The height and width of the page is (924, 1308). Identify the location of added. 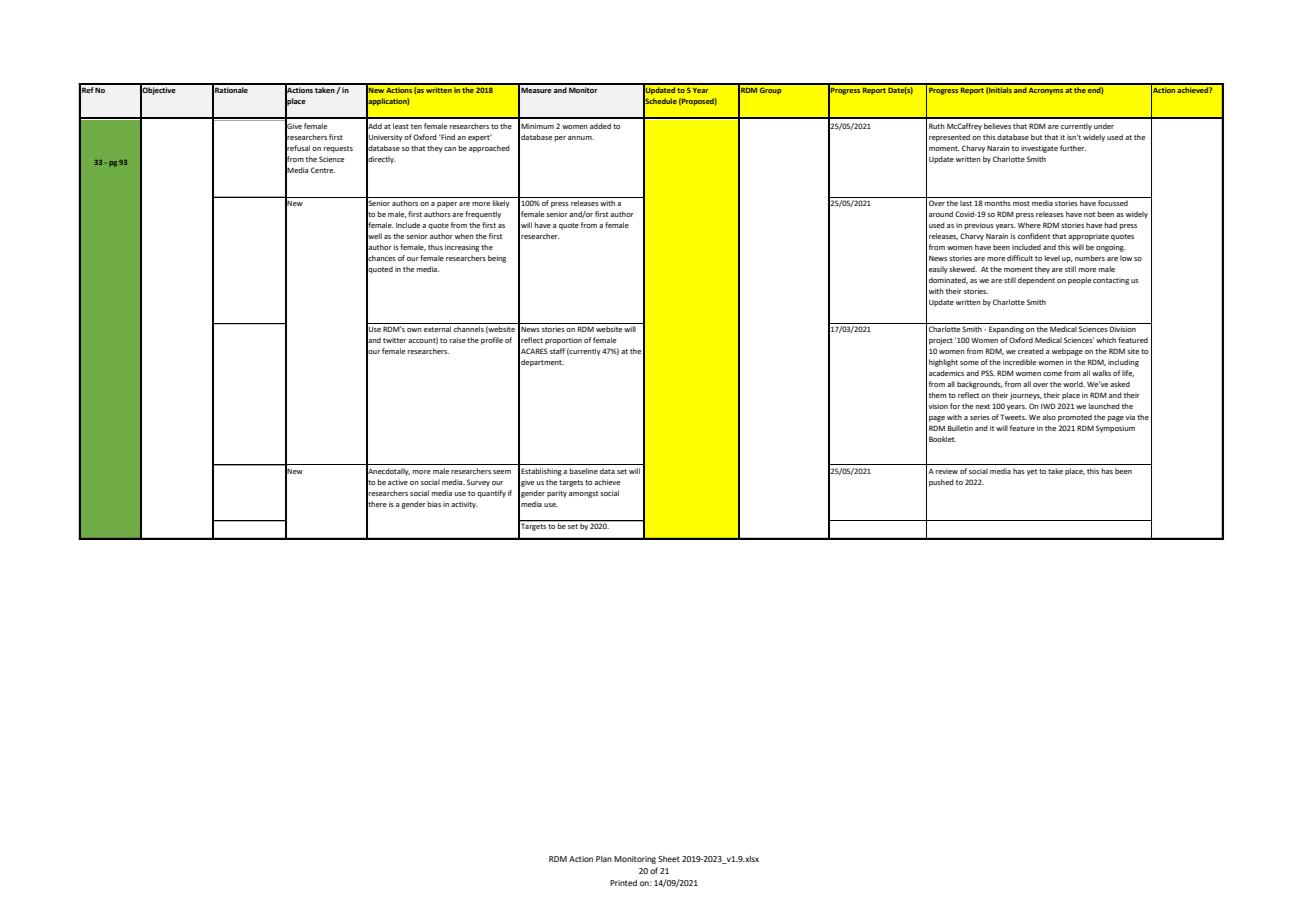
(600, 126).
